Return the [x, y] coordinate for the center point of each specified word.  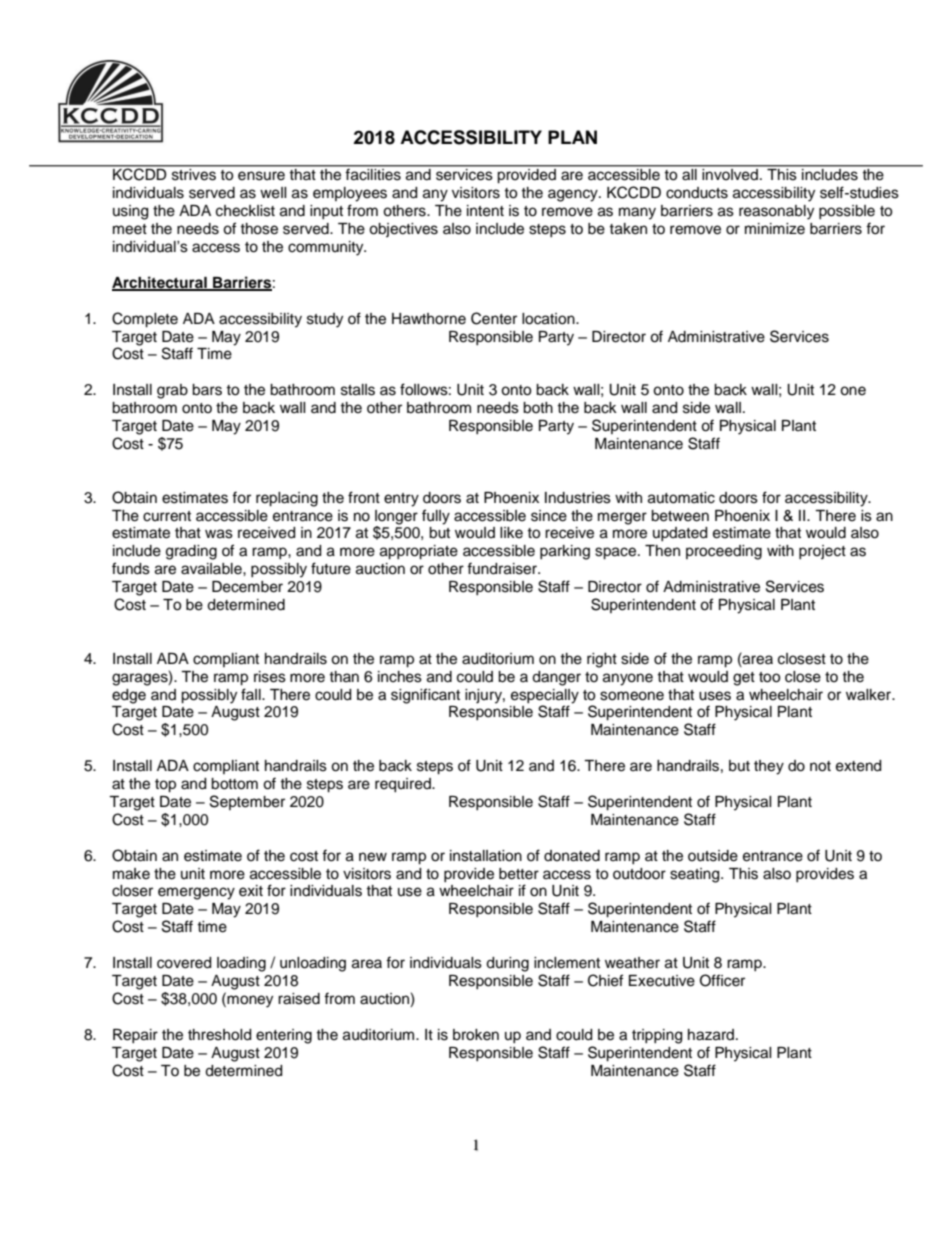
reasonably [776, 212]
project [822, 552]
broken [476, 1035]
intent [485, 211]
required [404, 785]
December [247, 587]
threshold [219, 1035]
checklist [245, 211]
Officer [722, 980]
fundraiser [503, 568]
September [247, 802]
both [538, 408]
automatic [681, 498]
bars [207, 390]
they [769, 767]
